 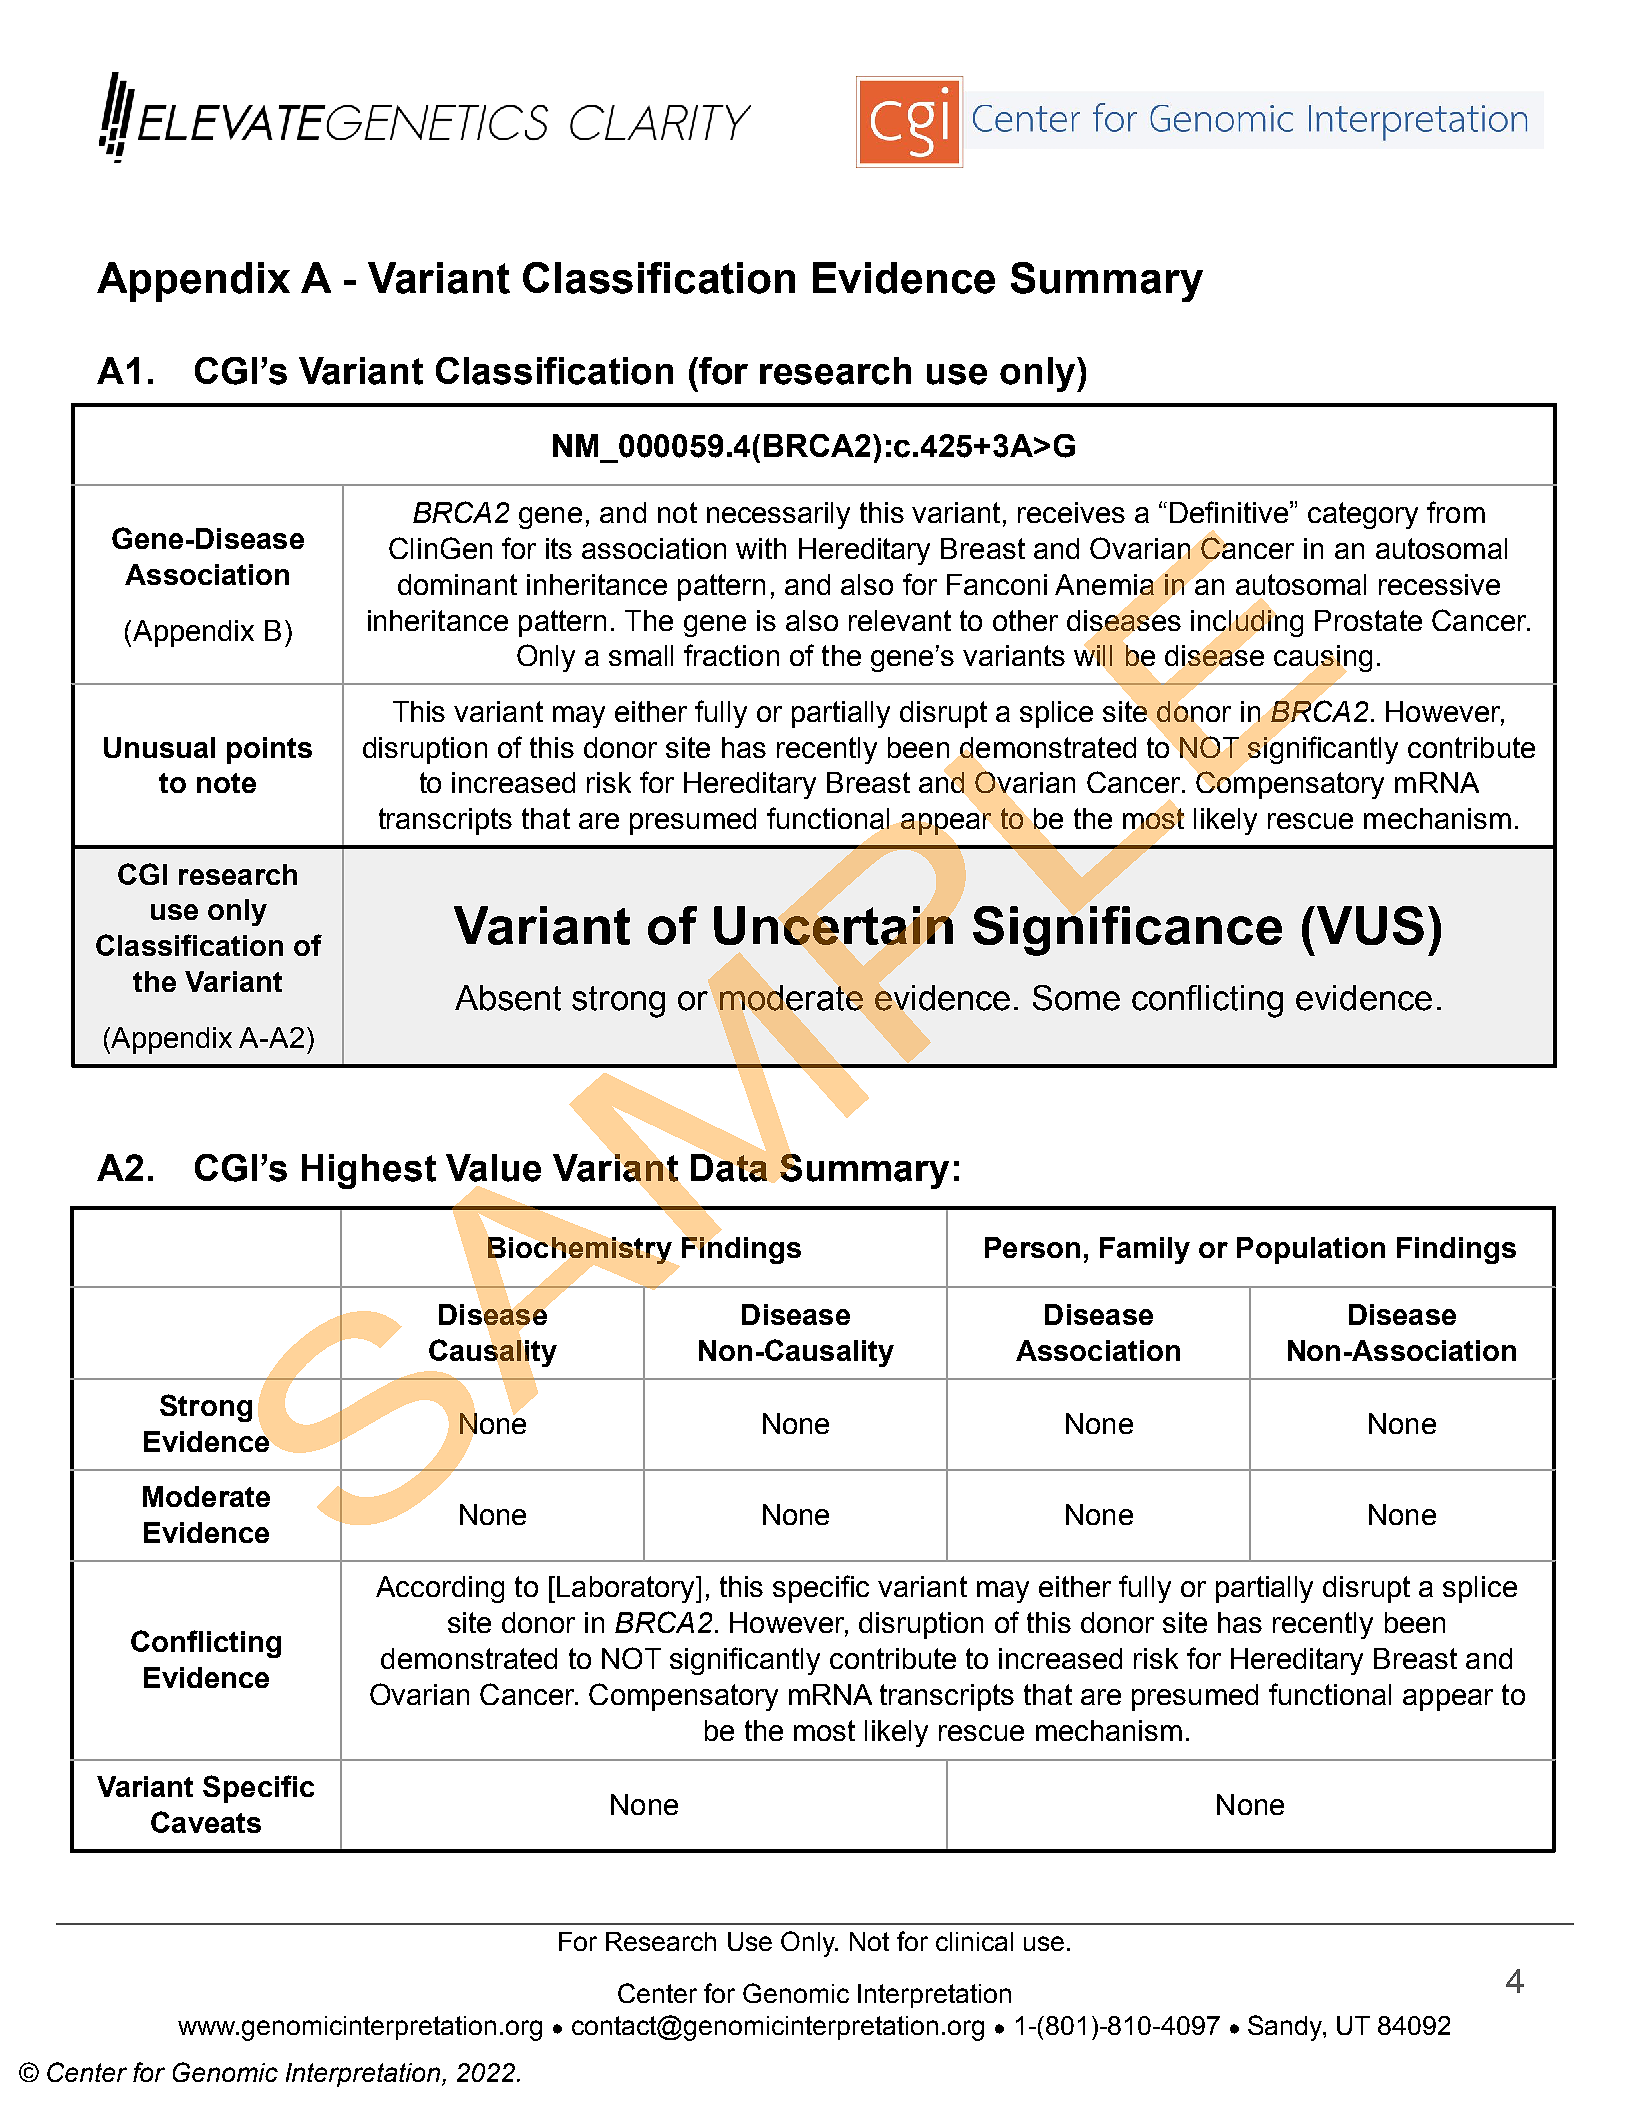 What do you see at coordinates (761, 548) in the page?
I see `with` at bounding box center [761, 548].
